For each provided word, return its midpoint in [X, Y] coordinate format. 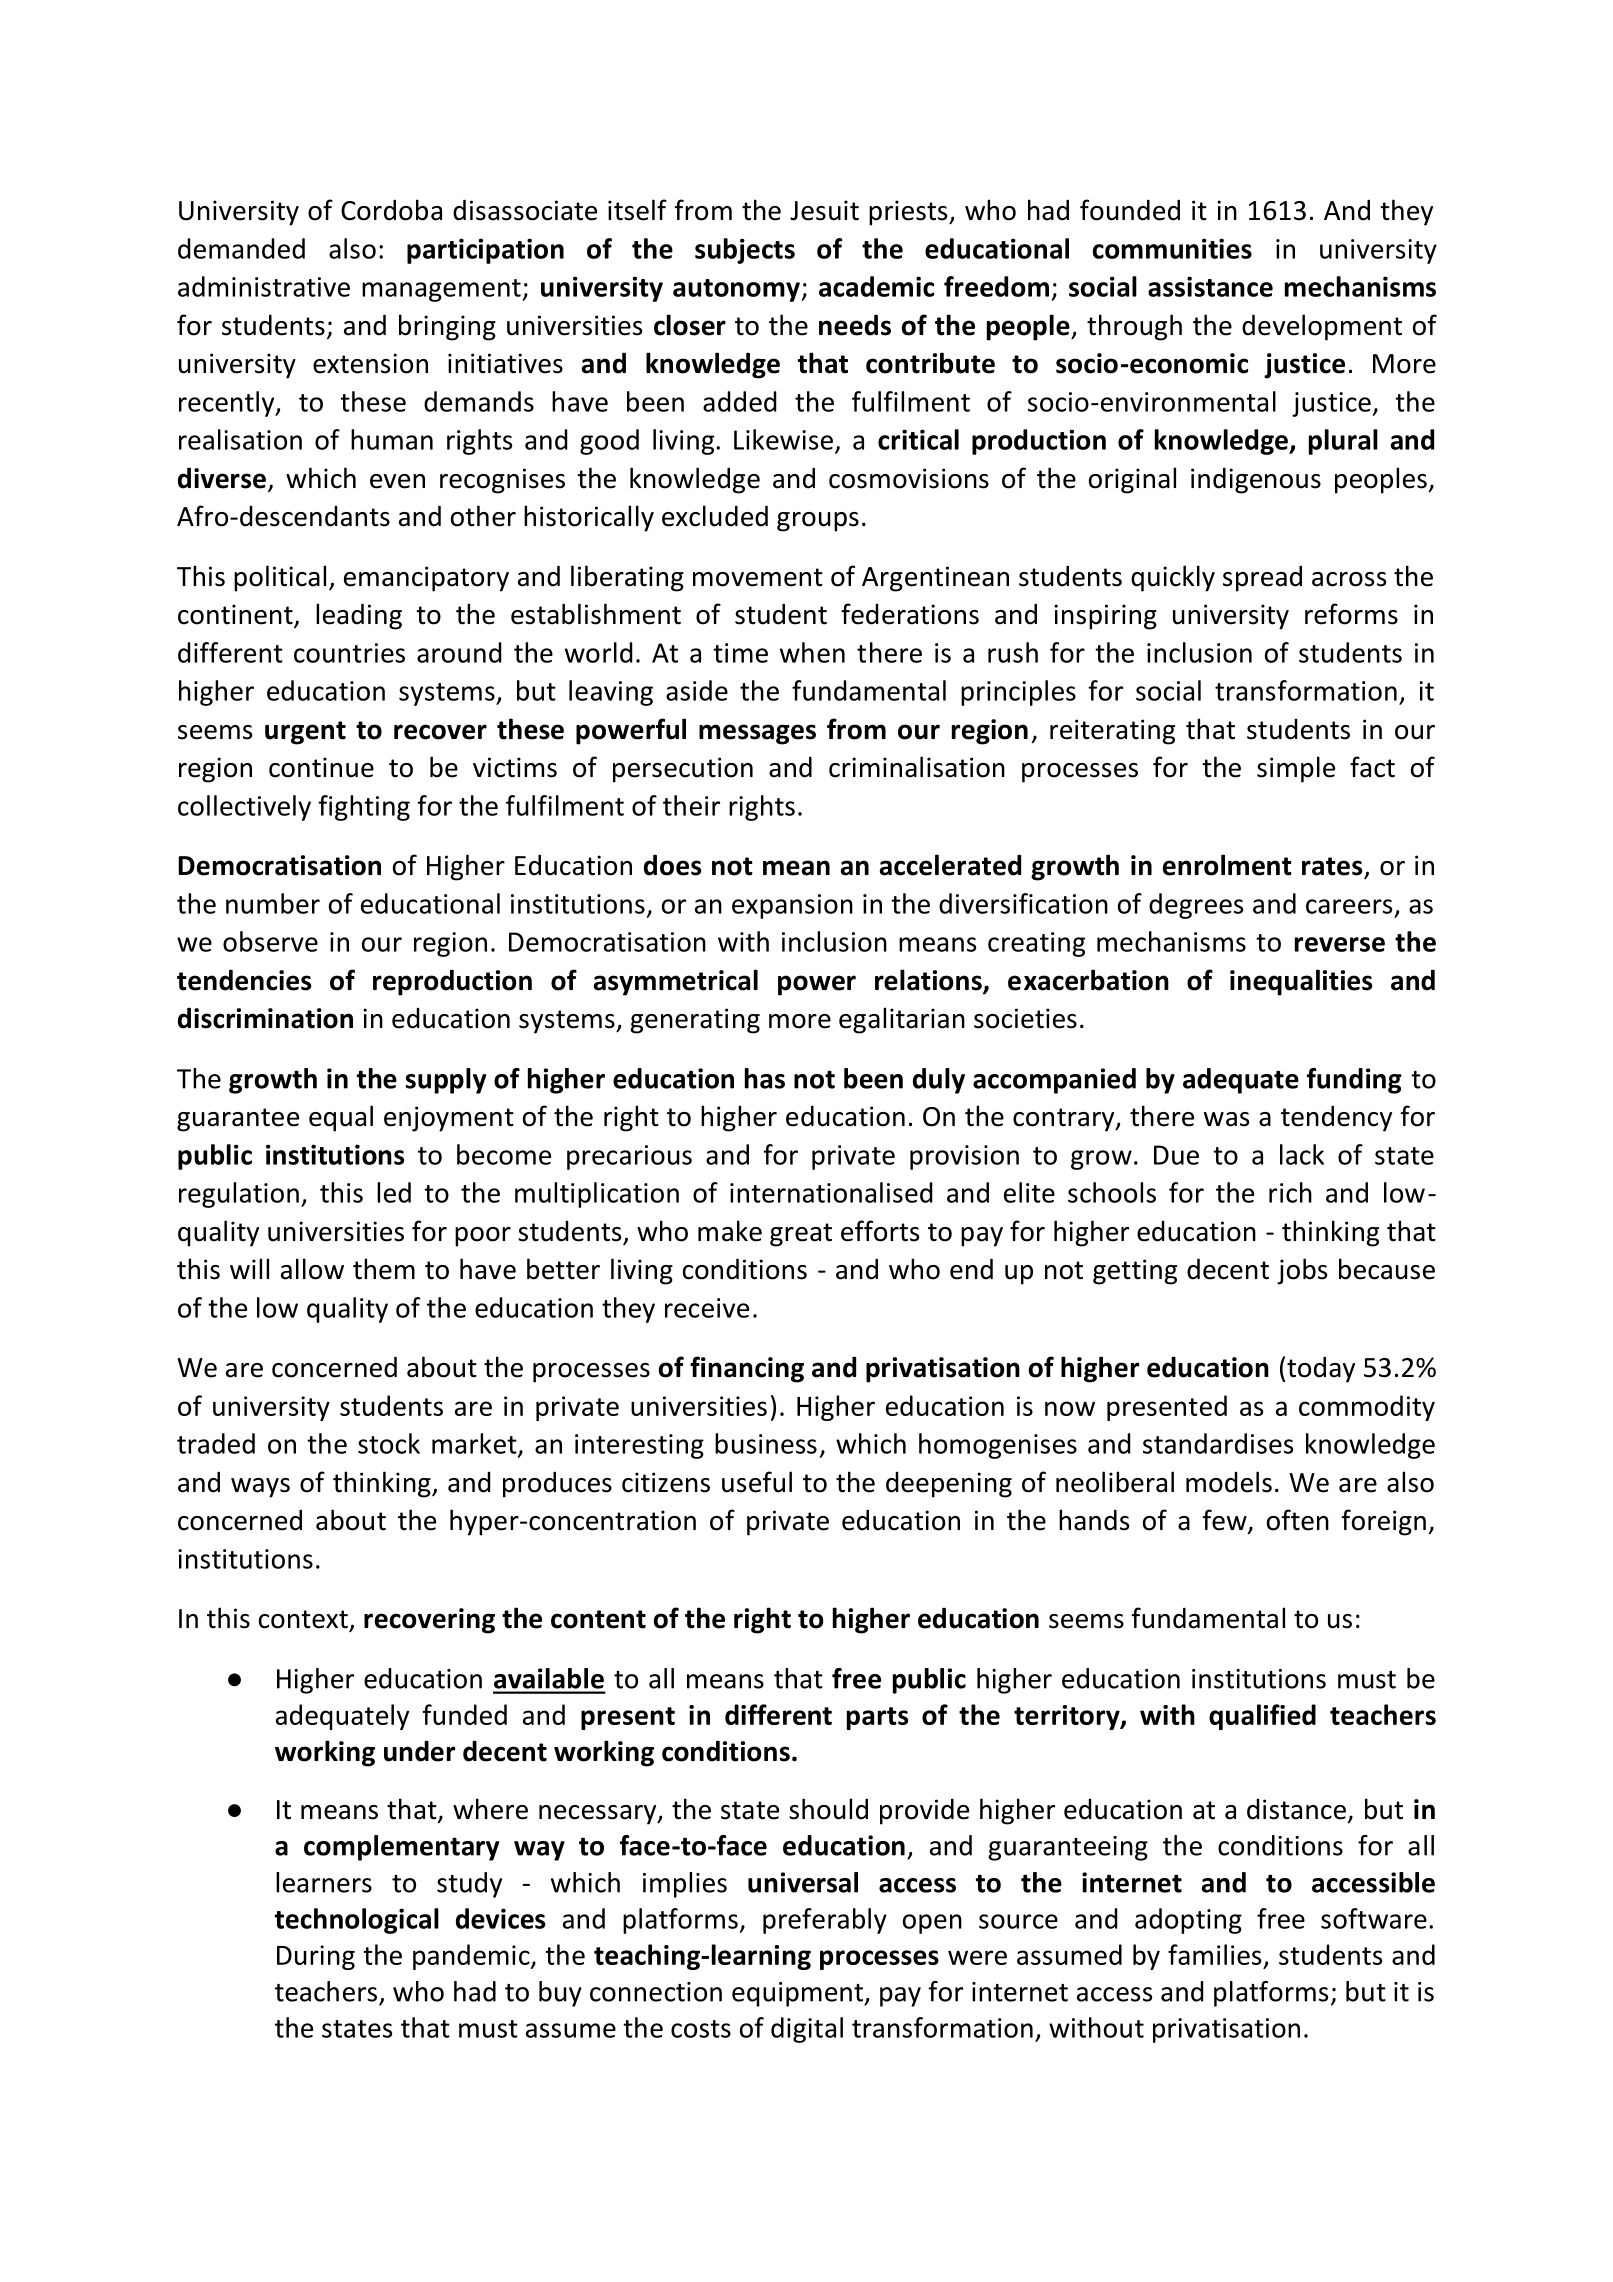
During [316, 1957]
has [765, 1078]
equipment [799, 1994]
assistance [1210, 286]
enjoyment [449, 1119]
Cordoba [391, 210]
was [1226, 1119]
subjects [745, 251]
